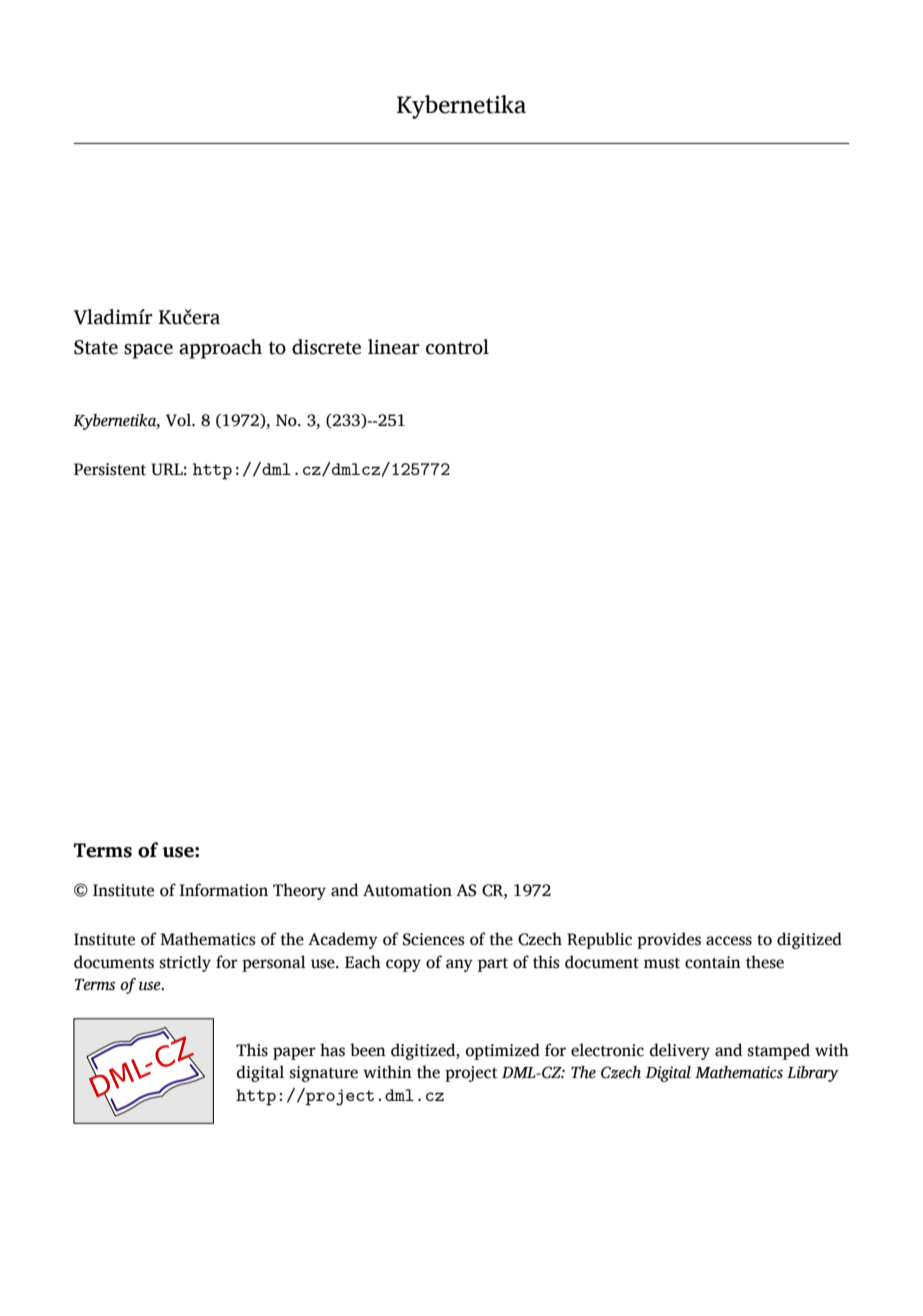 This document has height=1316, width=923. What do you see at coordinates (110, 469) in the document?
I see `Persistent` at bounding box center [110, 469].
